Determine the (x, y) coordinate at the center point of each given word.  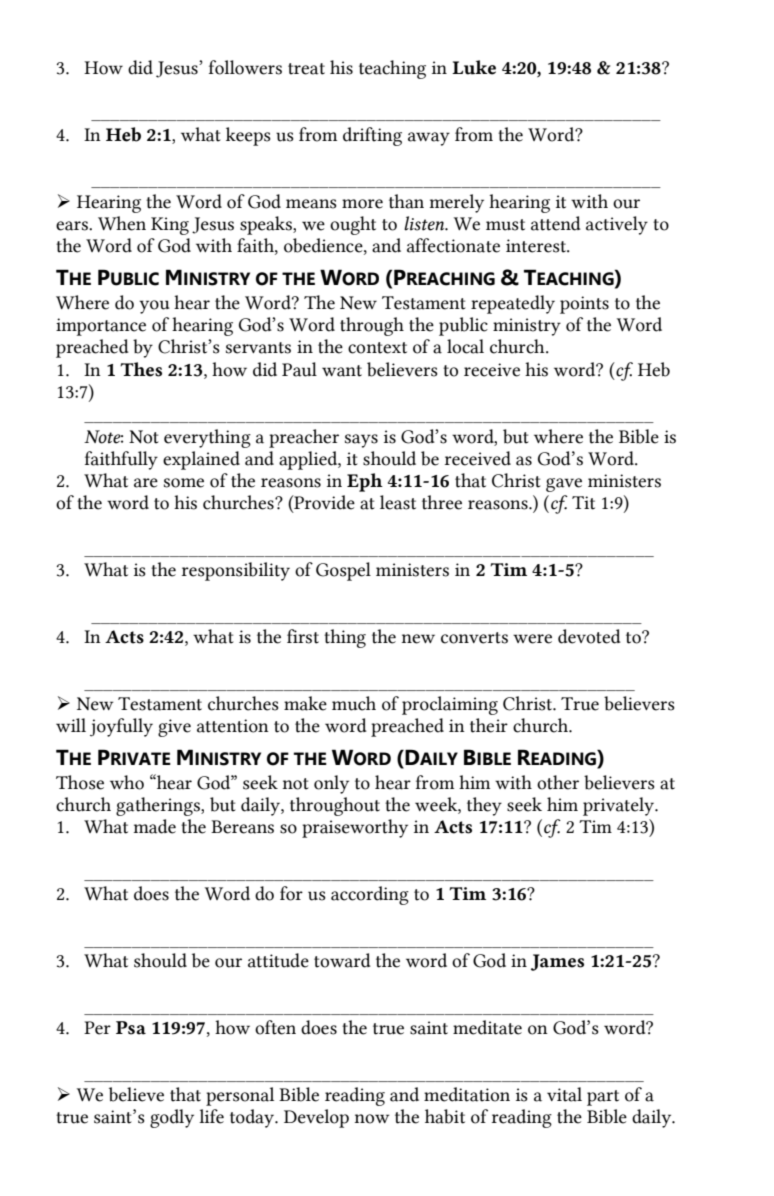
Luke (474, 67)
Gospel (343, 571)
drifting (372, 136)
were (532, 639)
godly (172, 1118)
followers (245, 67)
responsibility (236, 571)
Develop (316, 1118)
